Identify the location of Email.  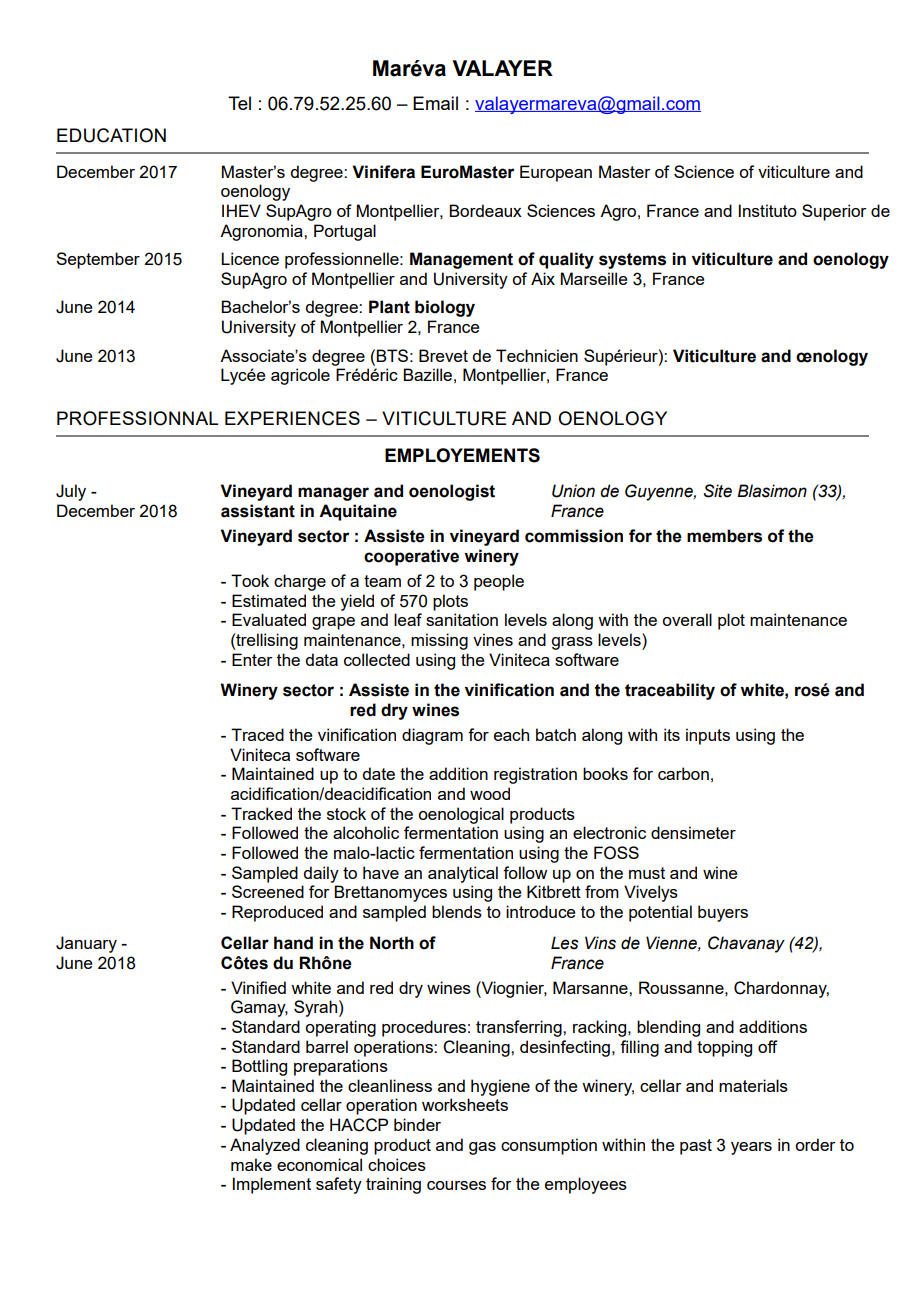
(435, 103).
